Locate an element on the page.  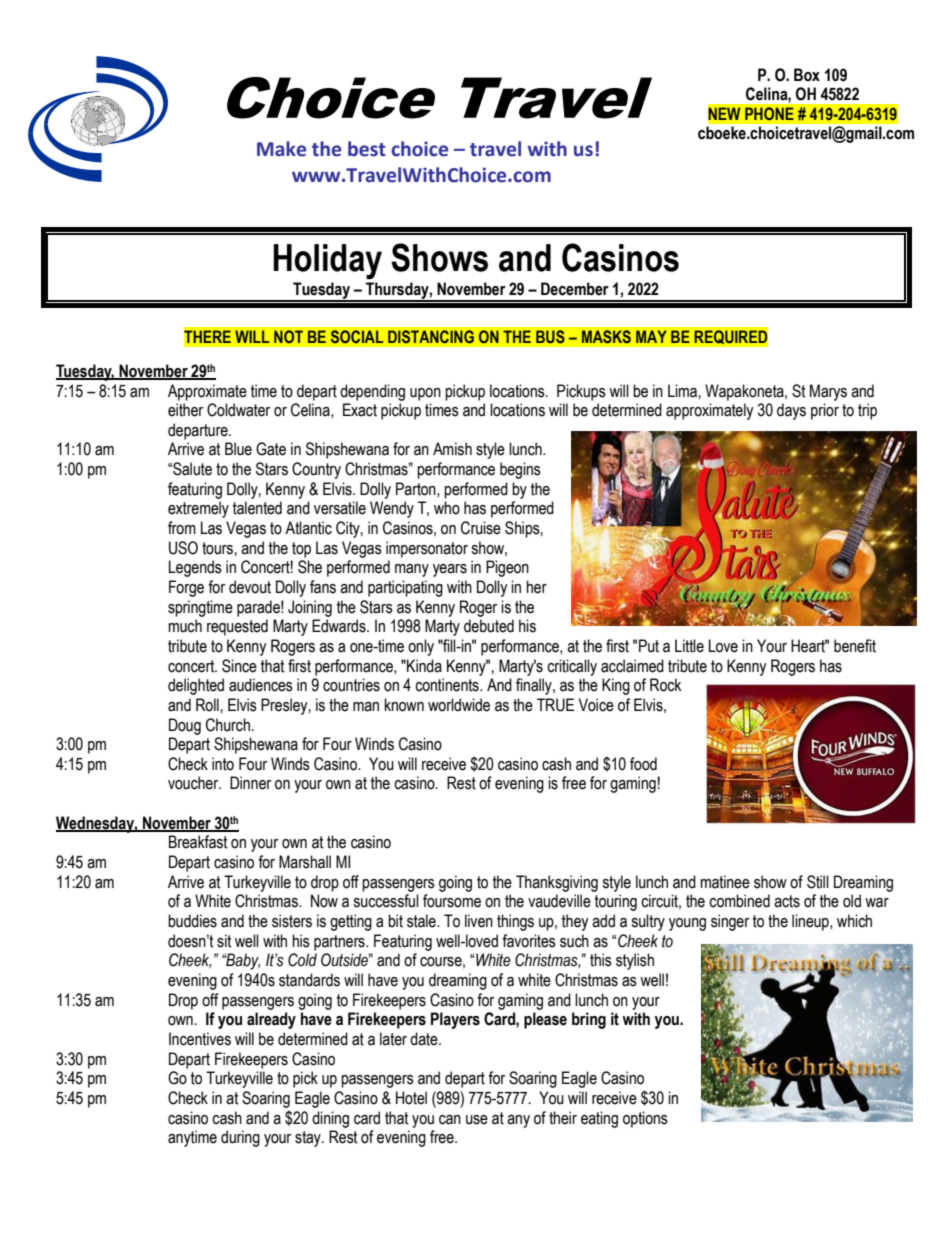
debuted is located at coordinates (489, 626).
